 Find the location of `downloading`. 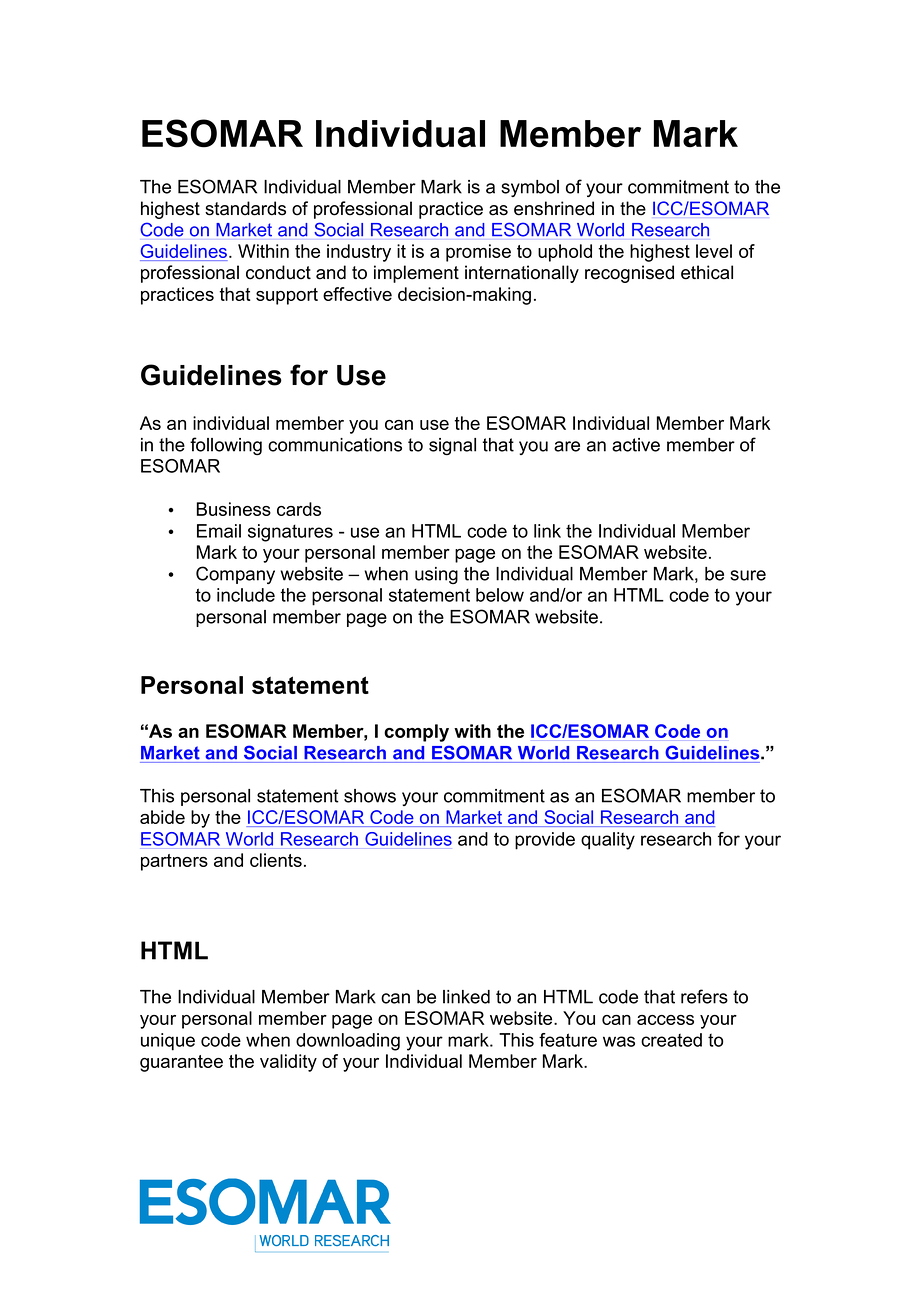

downloading is located at coordinates (348, 1042).
